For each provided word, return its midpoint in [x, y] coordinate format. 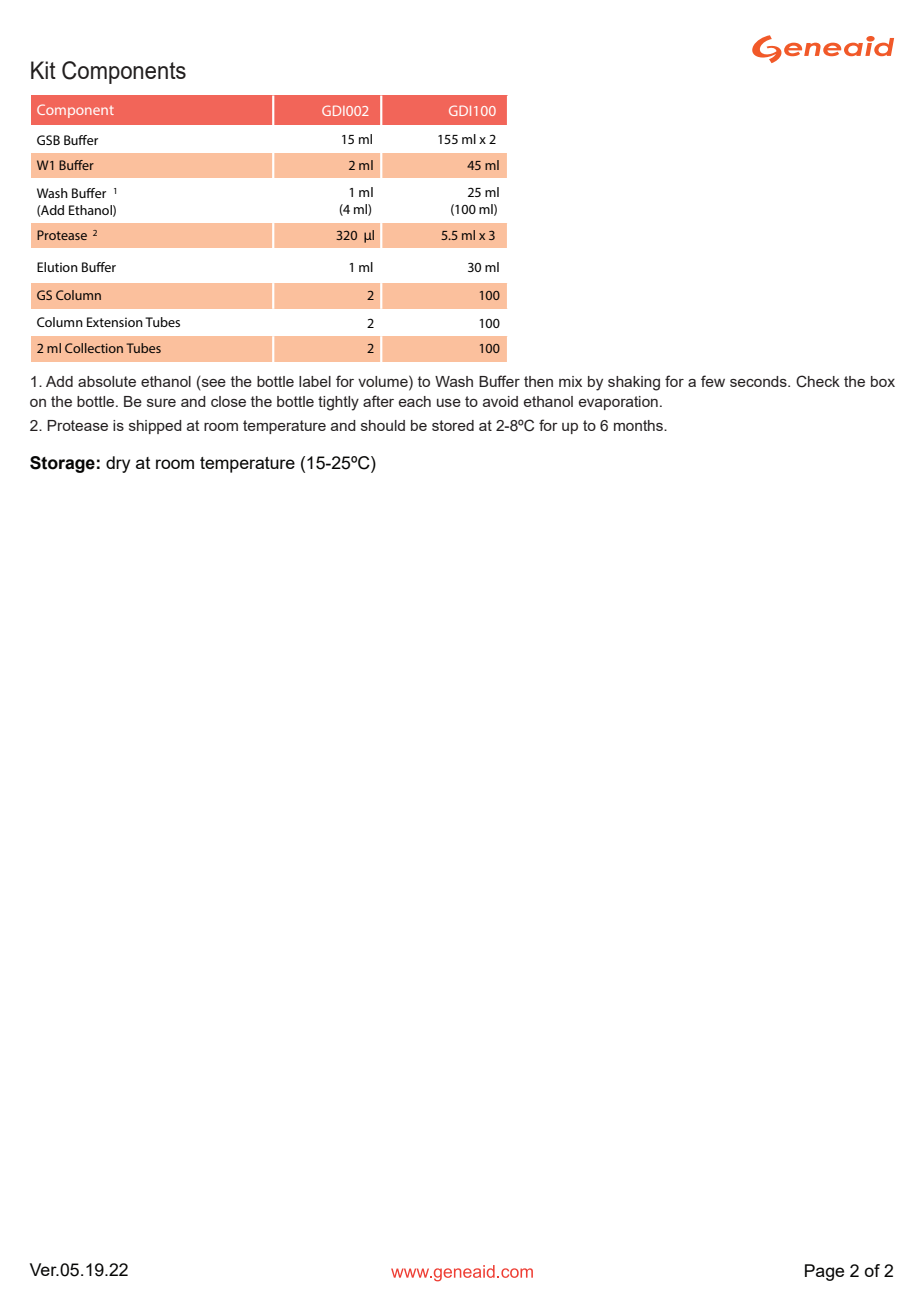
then [538, 381]
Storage [62, 464]
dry [118, 464]
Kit [43, 70]
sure [161, 403]
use [449, 403]
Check [818, 381]
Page [824, 1272]
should [383, 425]
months [639, 425]
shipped [155, 427]
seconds [759, 381]
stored [453, 425]
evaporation [618, 403]
